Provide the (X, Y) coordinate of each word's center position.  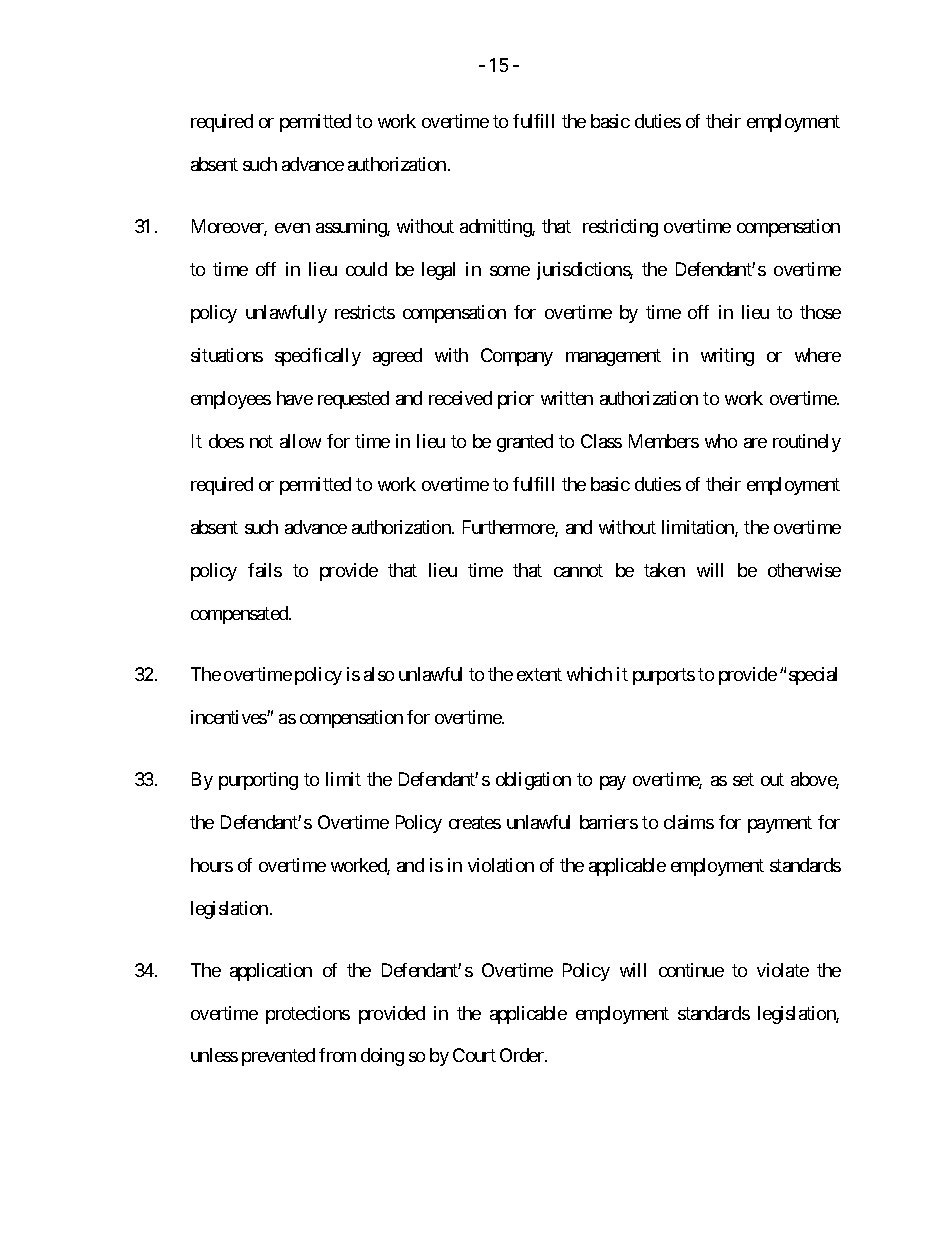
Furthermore (509, 528)
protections (308, 1015)
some (510, 271)
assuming (352, 228)
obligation (533, 781)
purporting (258, 781)
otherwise (804, 570)
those (820, 312)
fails (265, 570)
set (743, 779)
